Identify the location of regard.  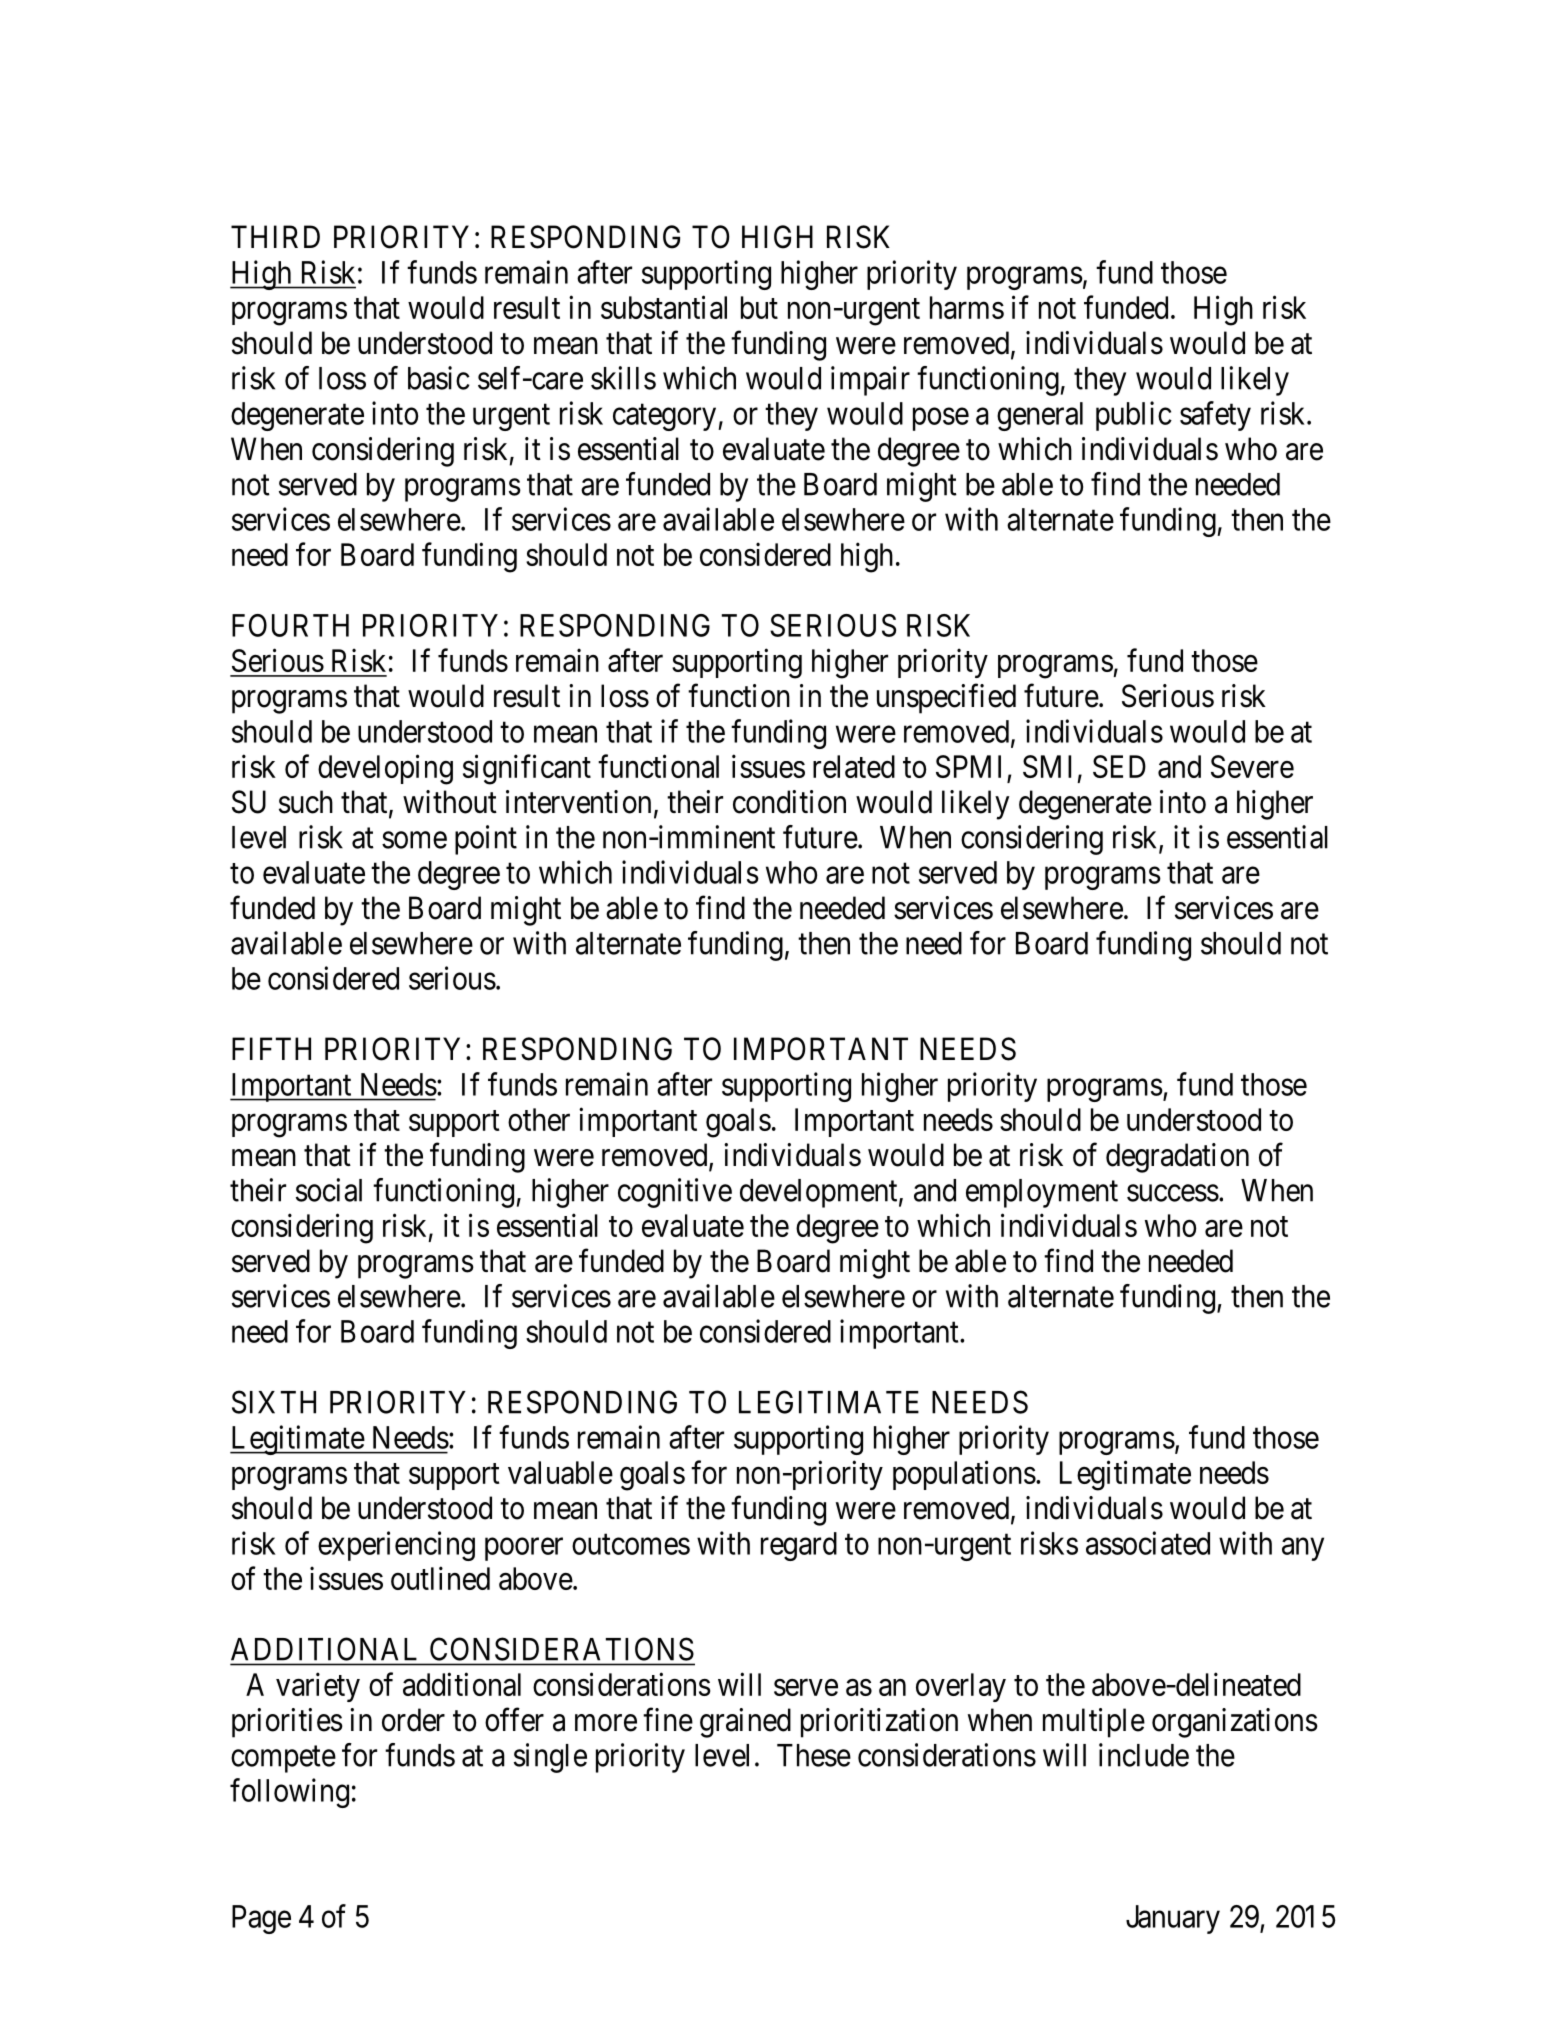
(799, 1546).
